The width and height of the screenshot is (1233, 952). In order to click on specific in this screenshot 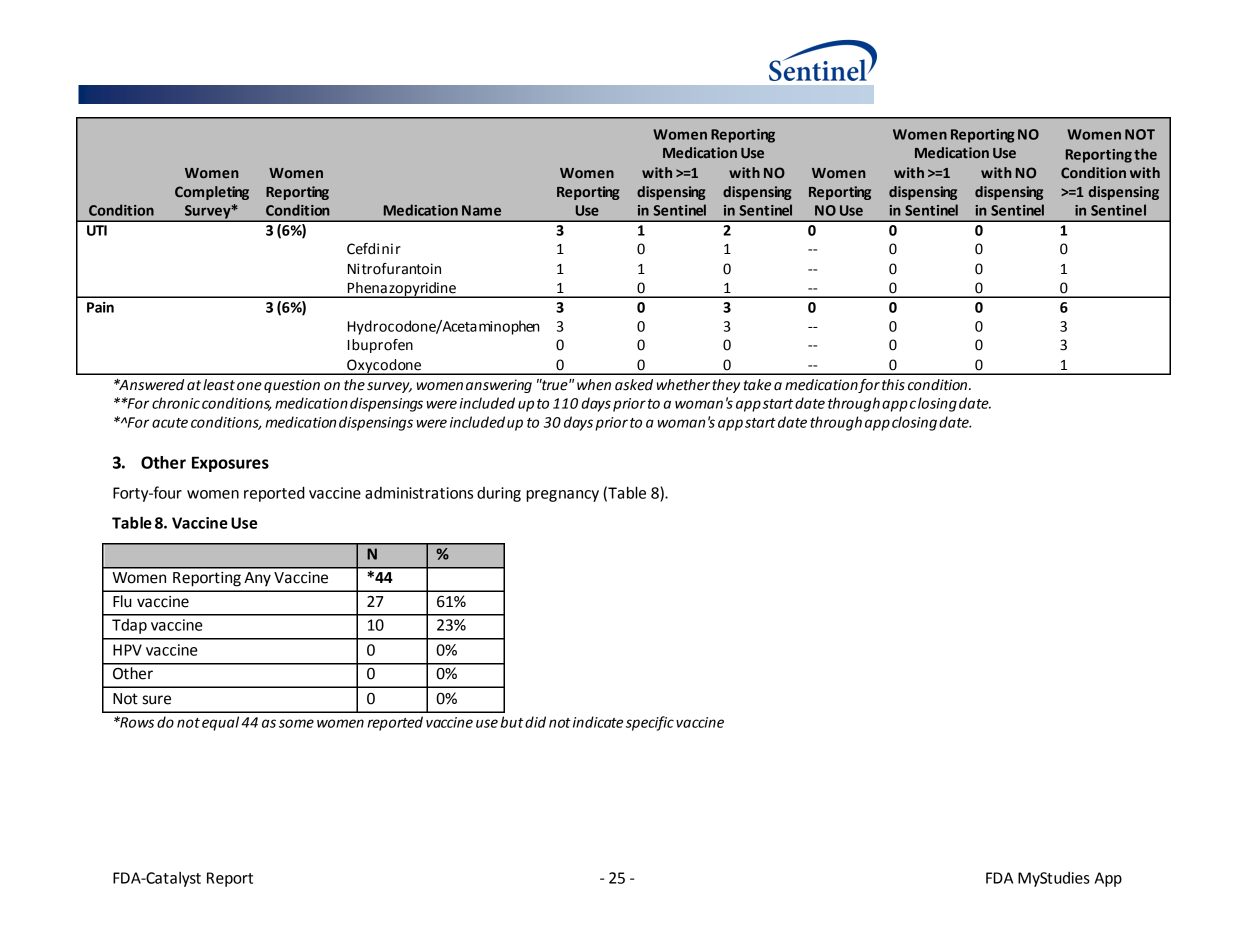, I will do `click(650, 723)`.
